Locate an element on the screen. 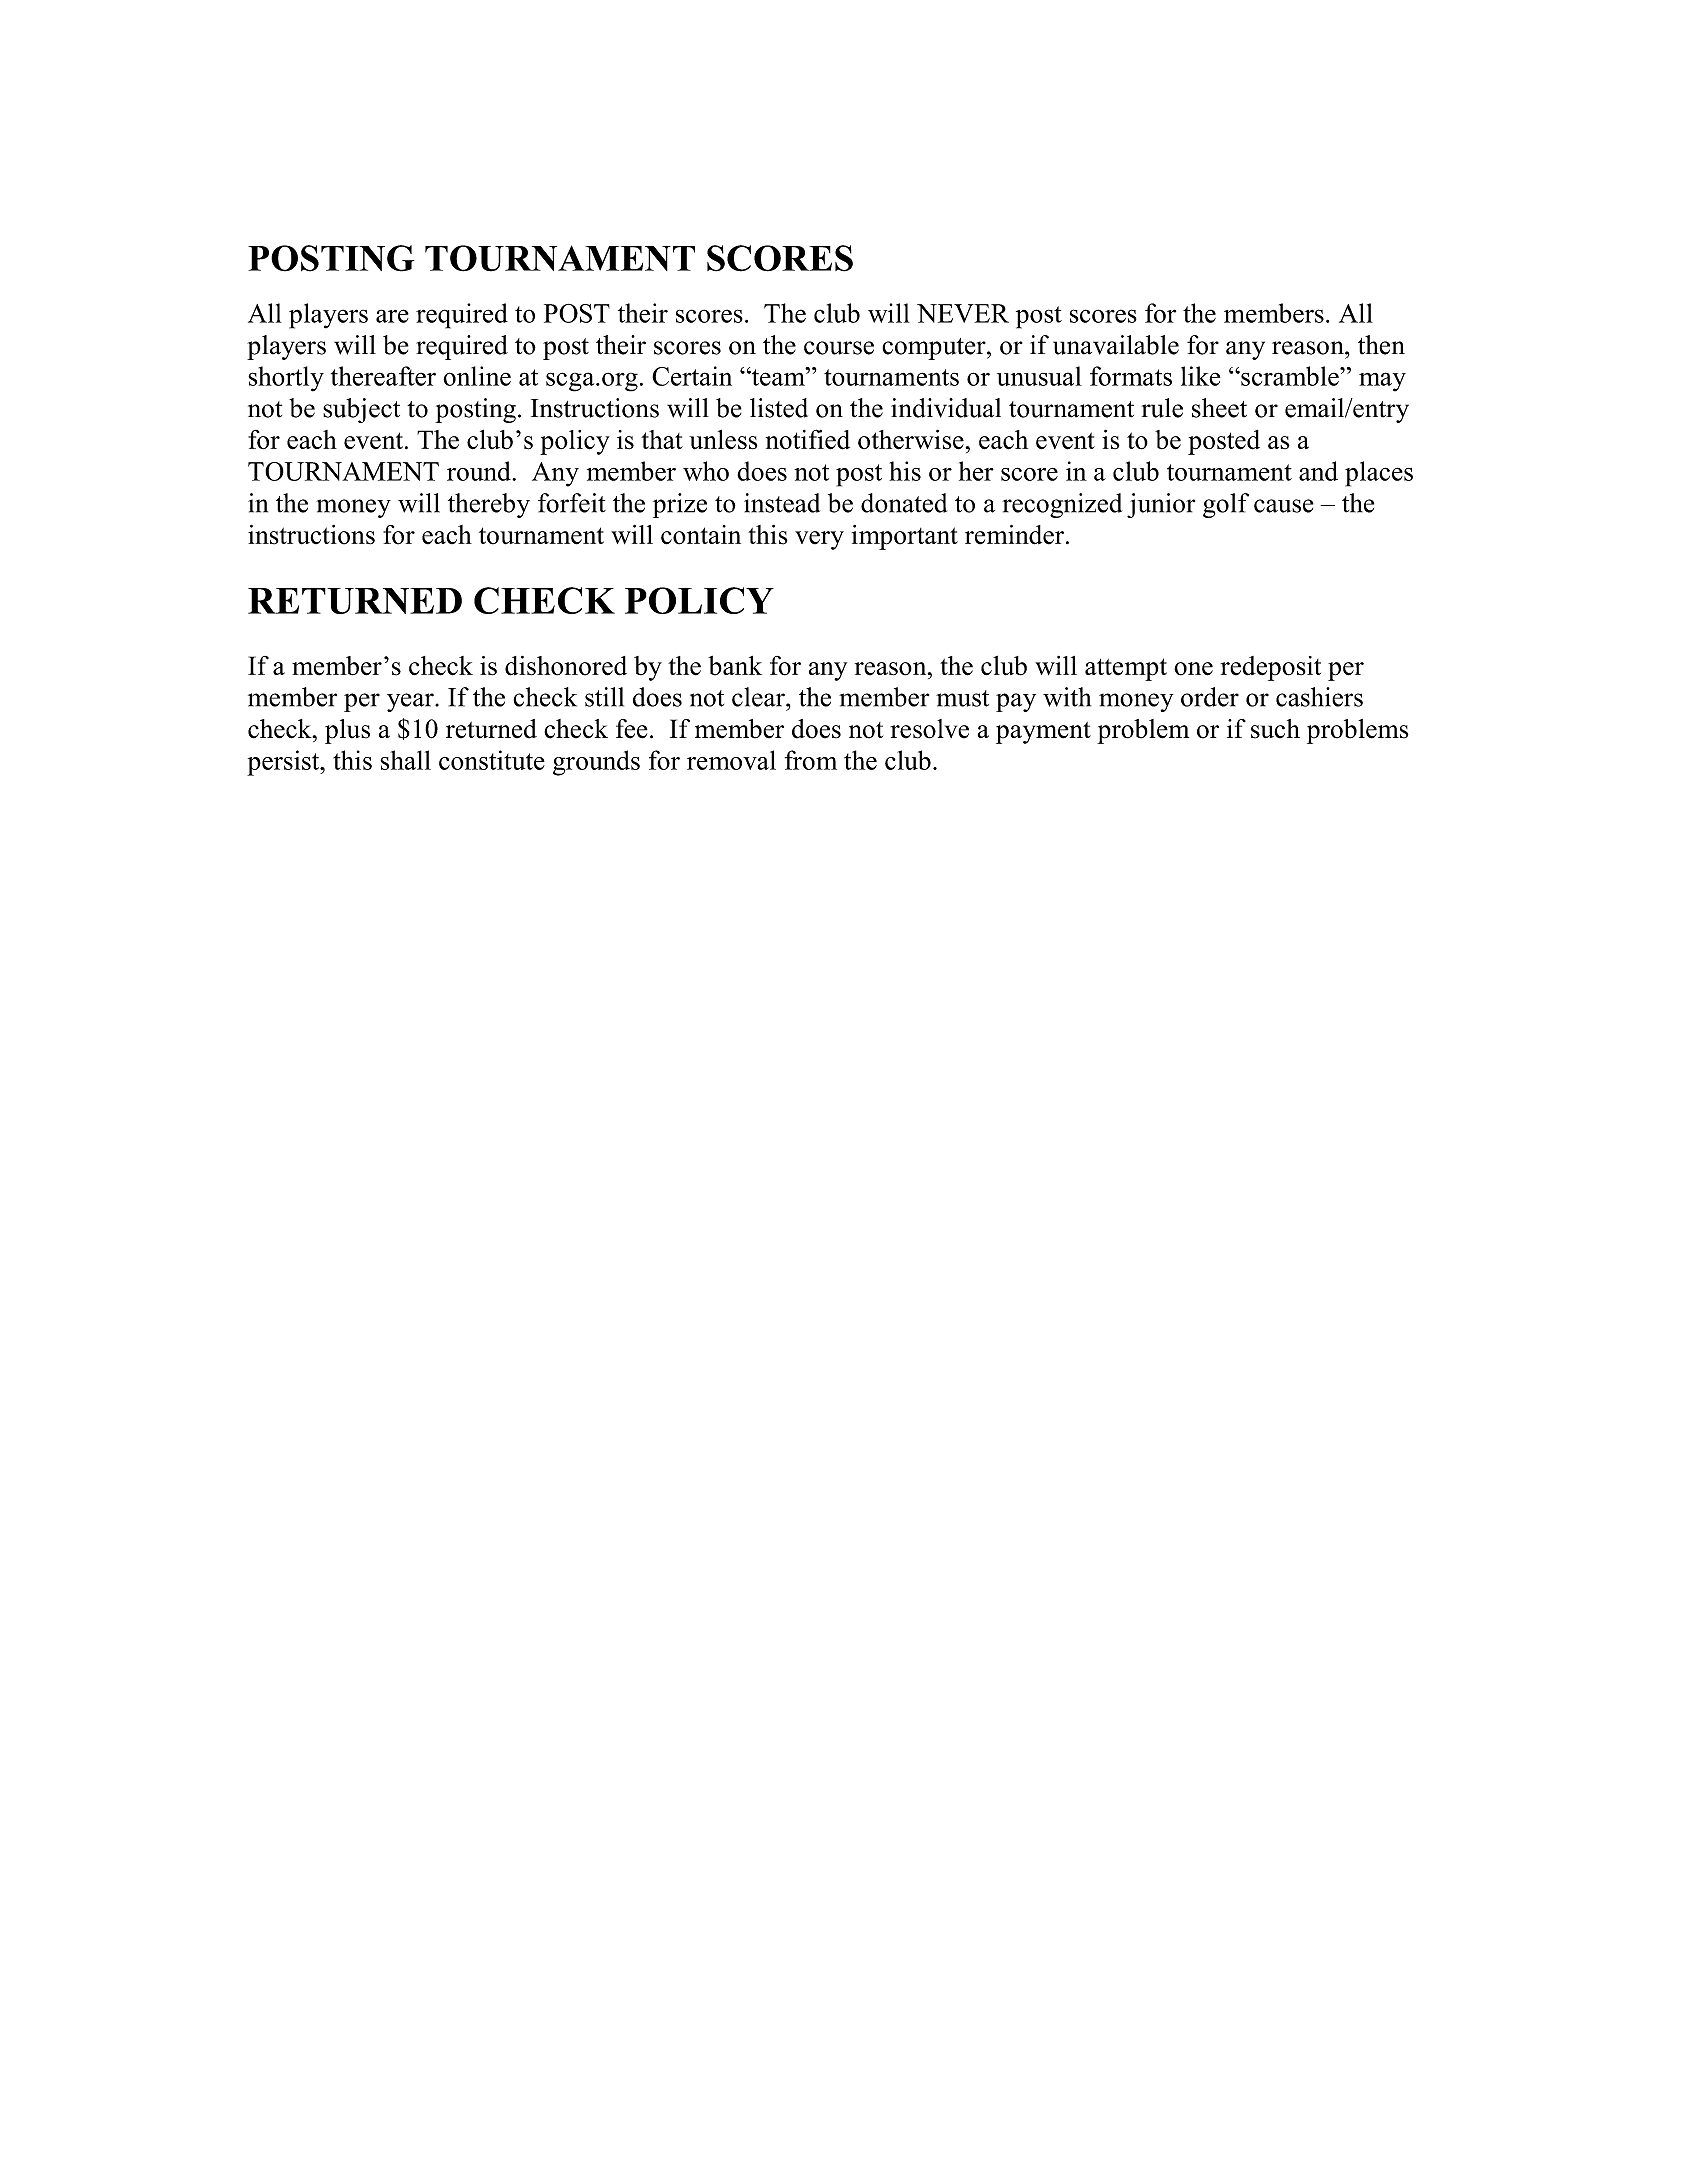 This screenshot has height=2178, width=1683. course is located at coordinates (839, 348).
